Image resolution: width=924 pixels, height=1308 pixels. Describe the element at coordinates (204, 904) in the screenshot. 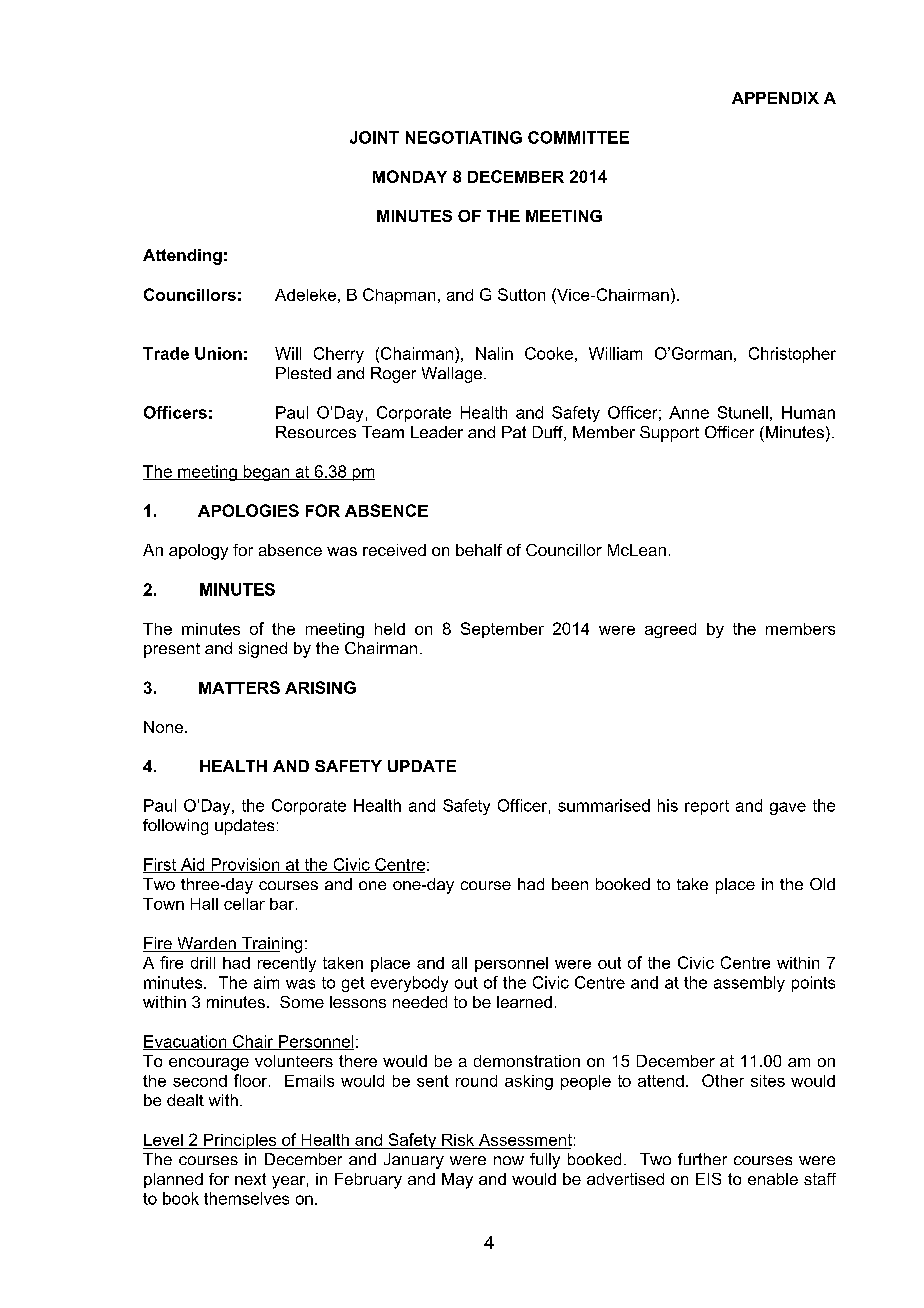

I see `Hall` at that location.
